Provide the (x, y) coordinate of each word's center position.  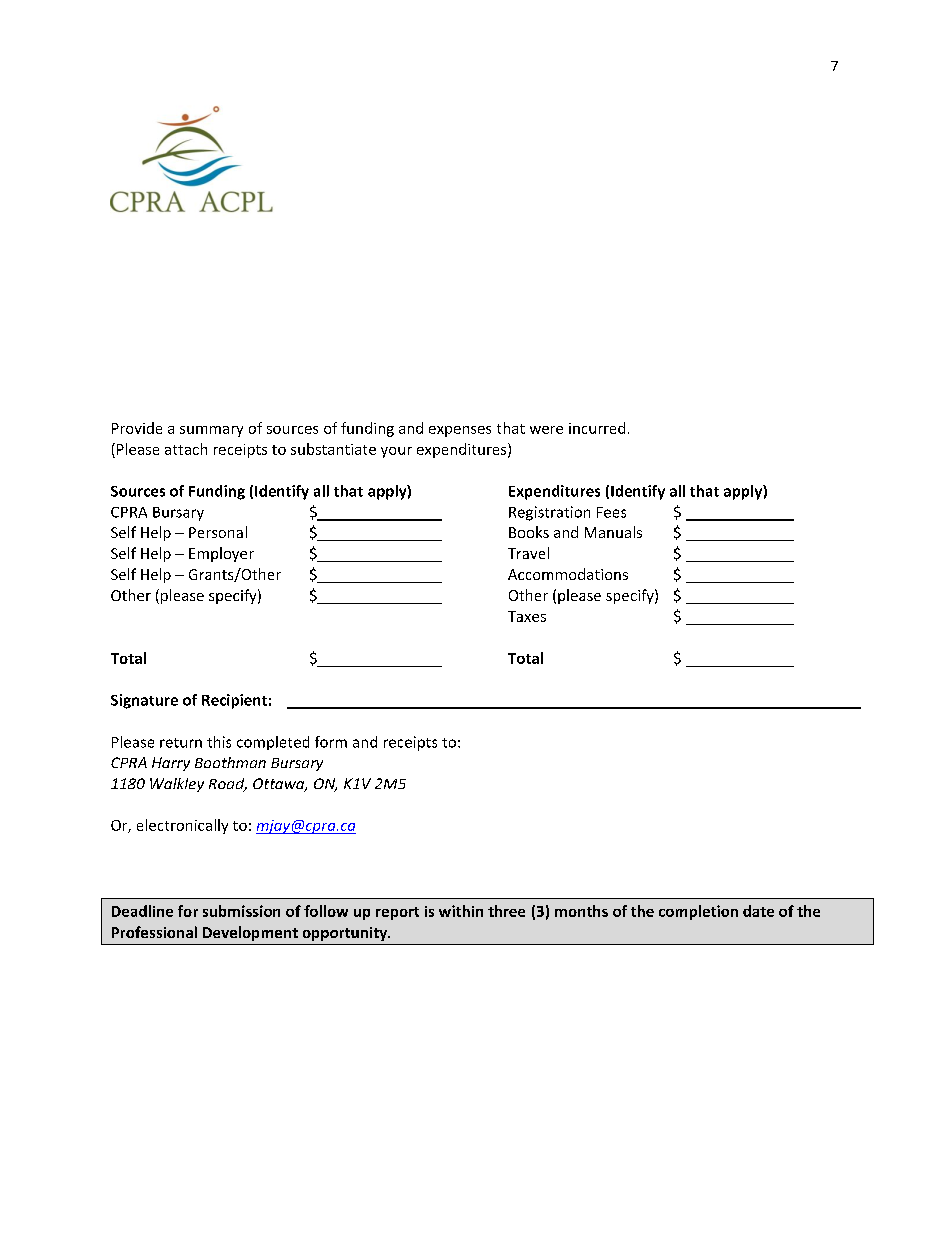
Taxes (527, 616)
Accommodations (568, 574)
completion (698, 912)
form (331, 742)
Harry (171, 764)
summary (211, 431)
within (461, 911)
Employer (221, 554)
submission (241, 911)
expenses (460, 431)
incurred (597, 428)
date (758, 911)
